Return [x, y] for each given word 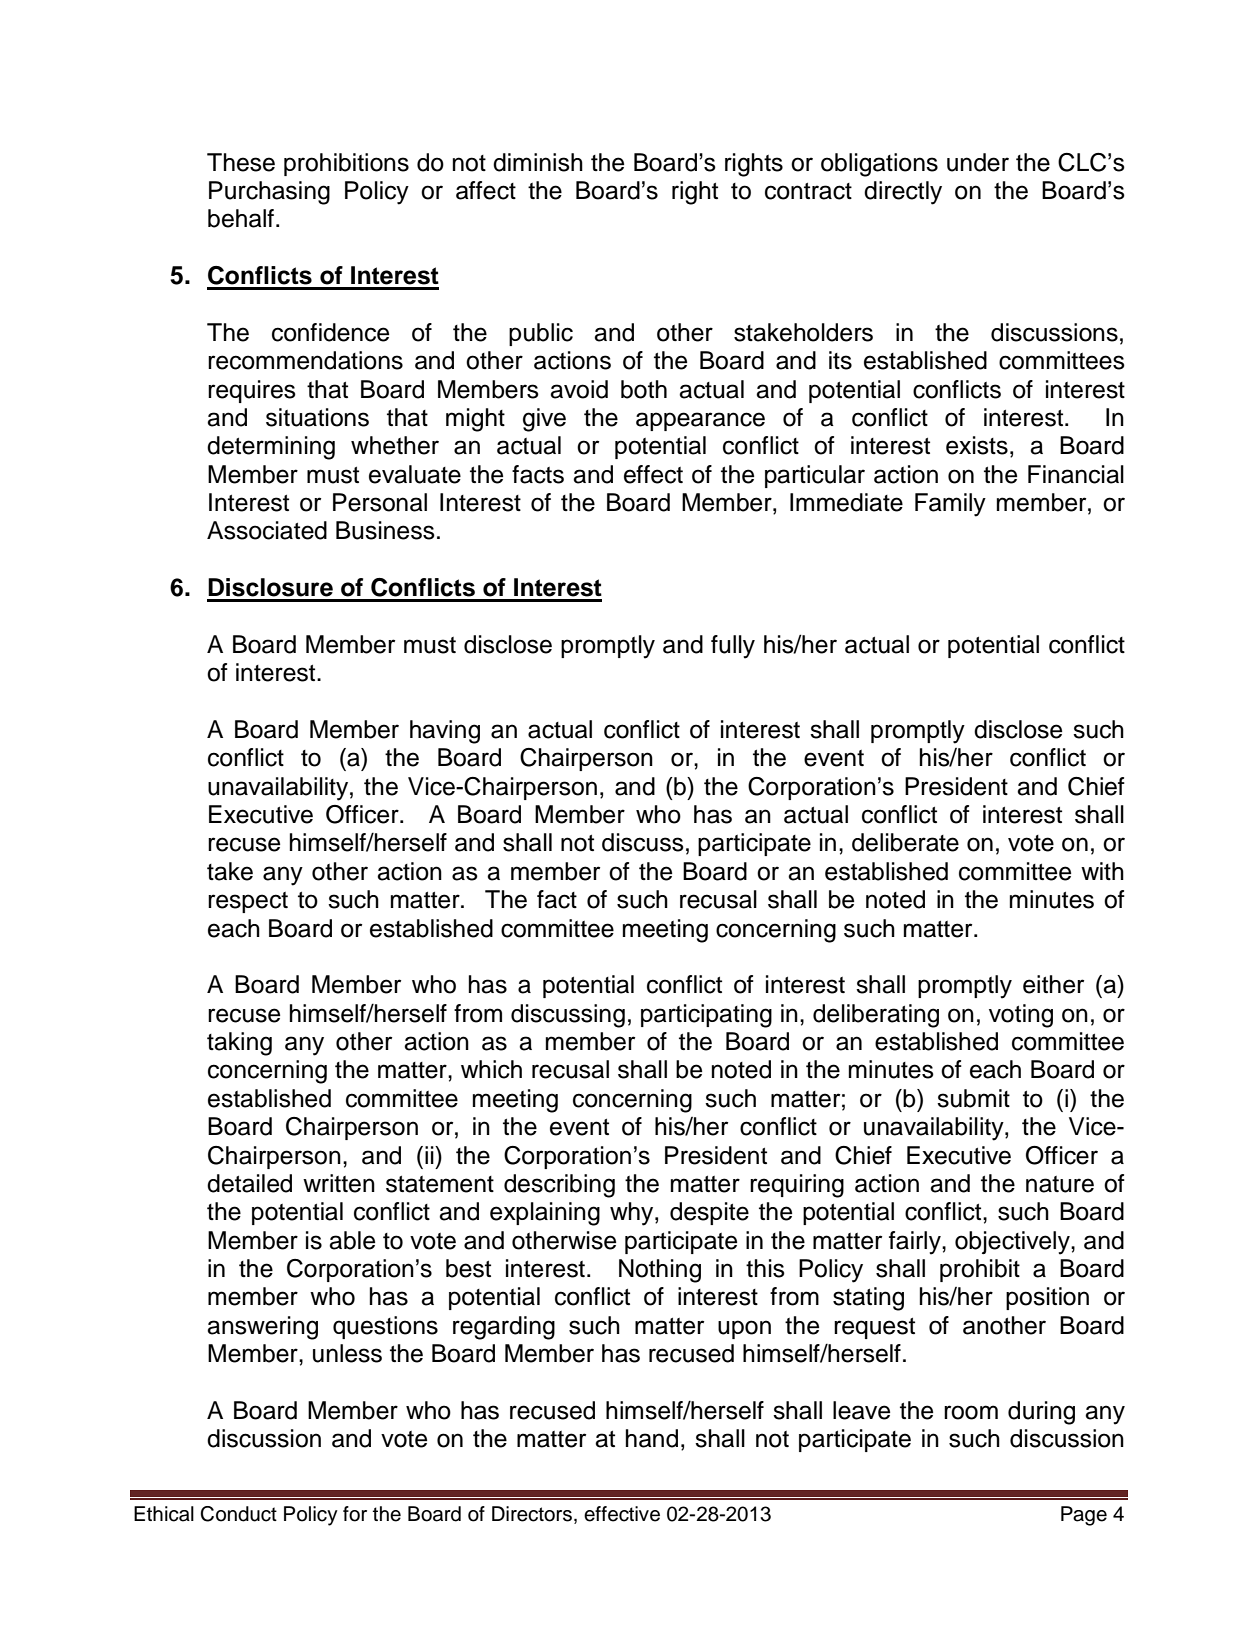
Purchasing [269, 193]
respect [248, 902]
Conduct [238, 1514]
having [445, 732]
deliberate [905, 842]
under [978, 162]
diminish [538, 162]
